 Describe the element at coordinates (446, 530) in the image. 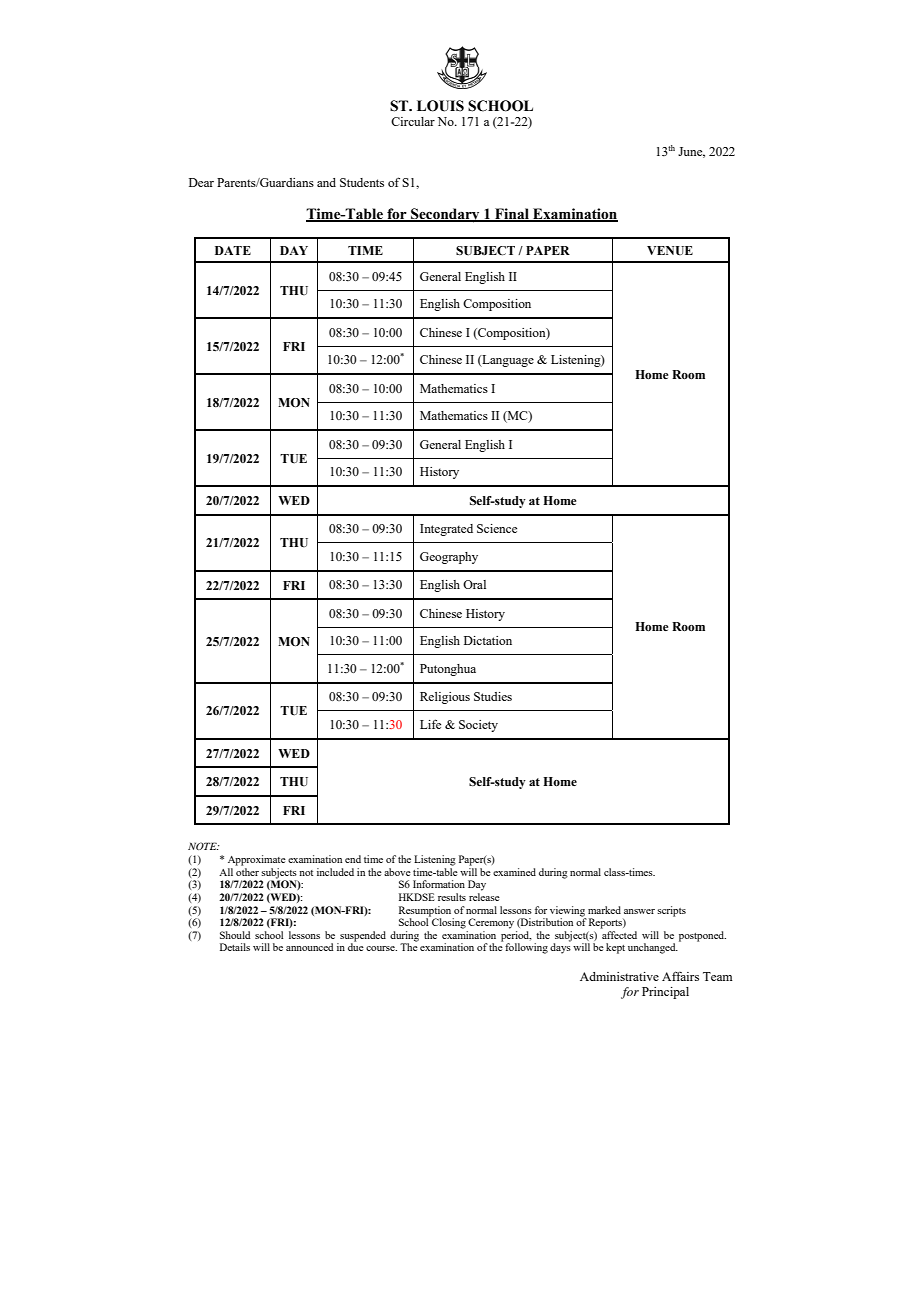

I see `Integrated` at that location.
